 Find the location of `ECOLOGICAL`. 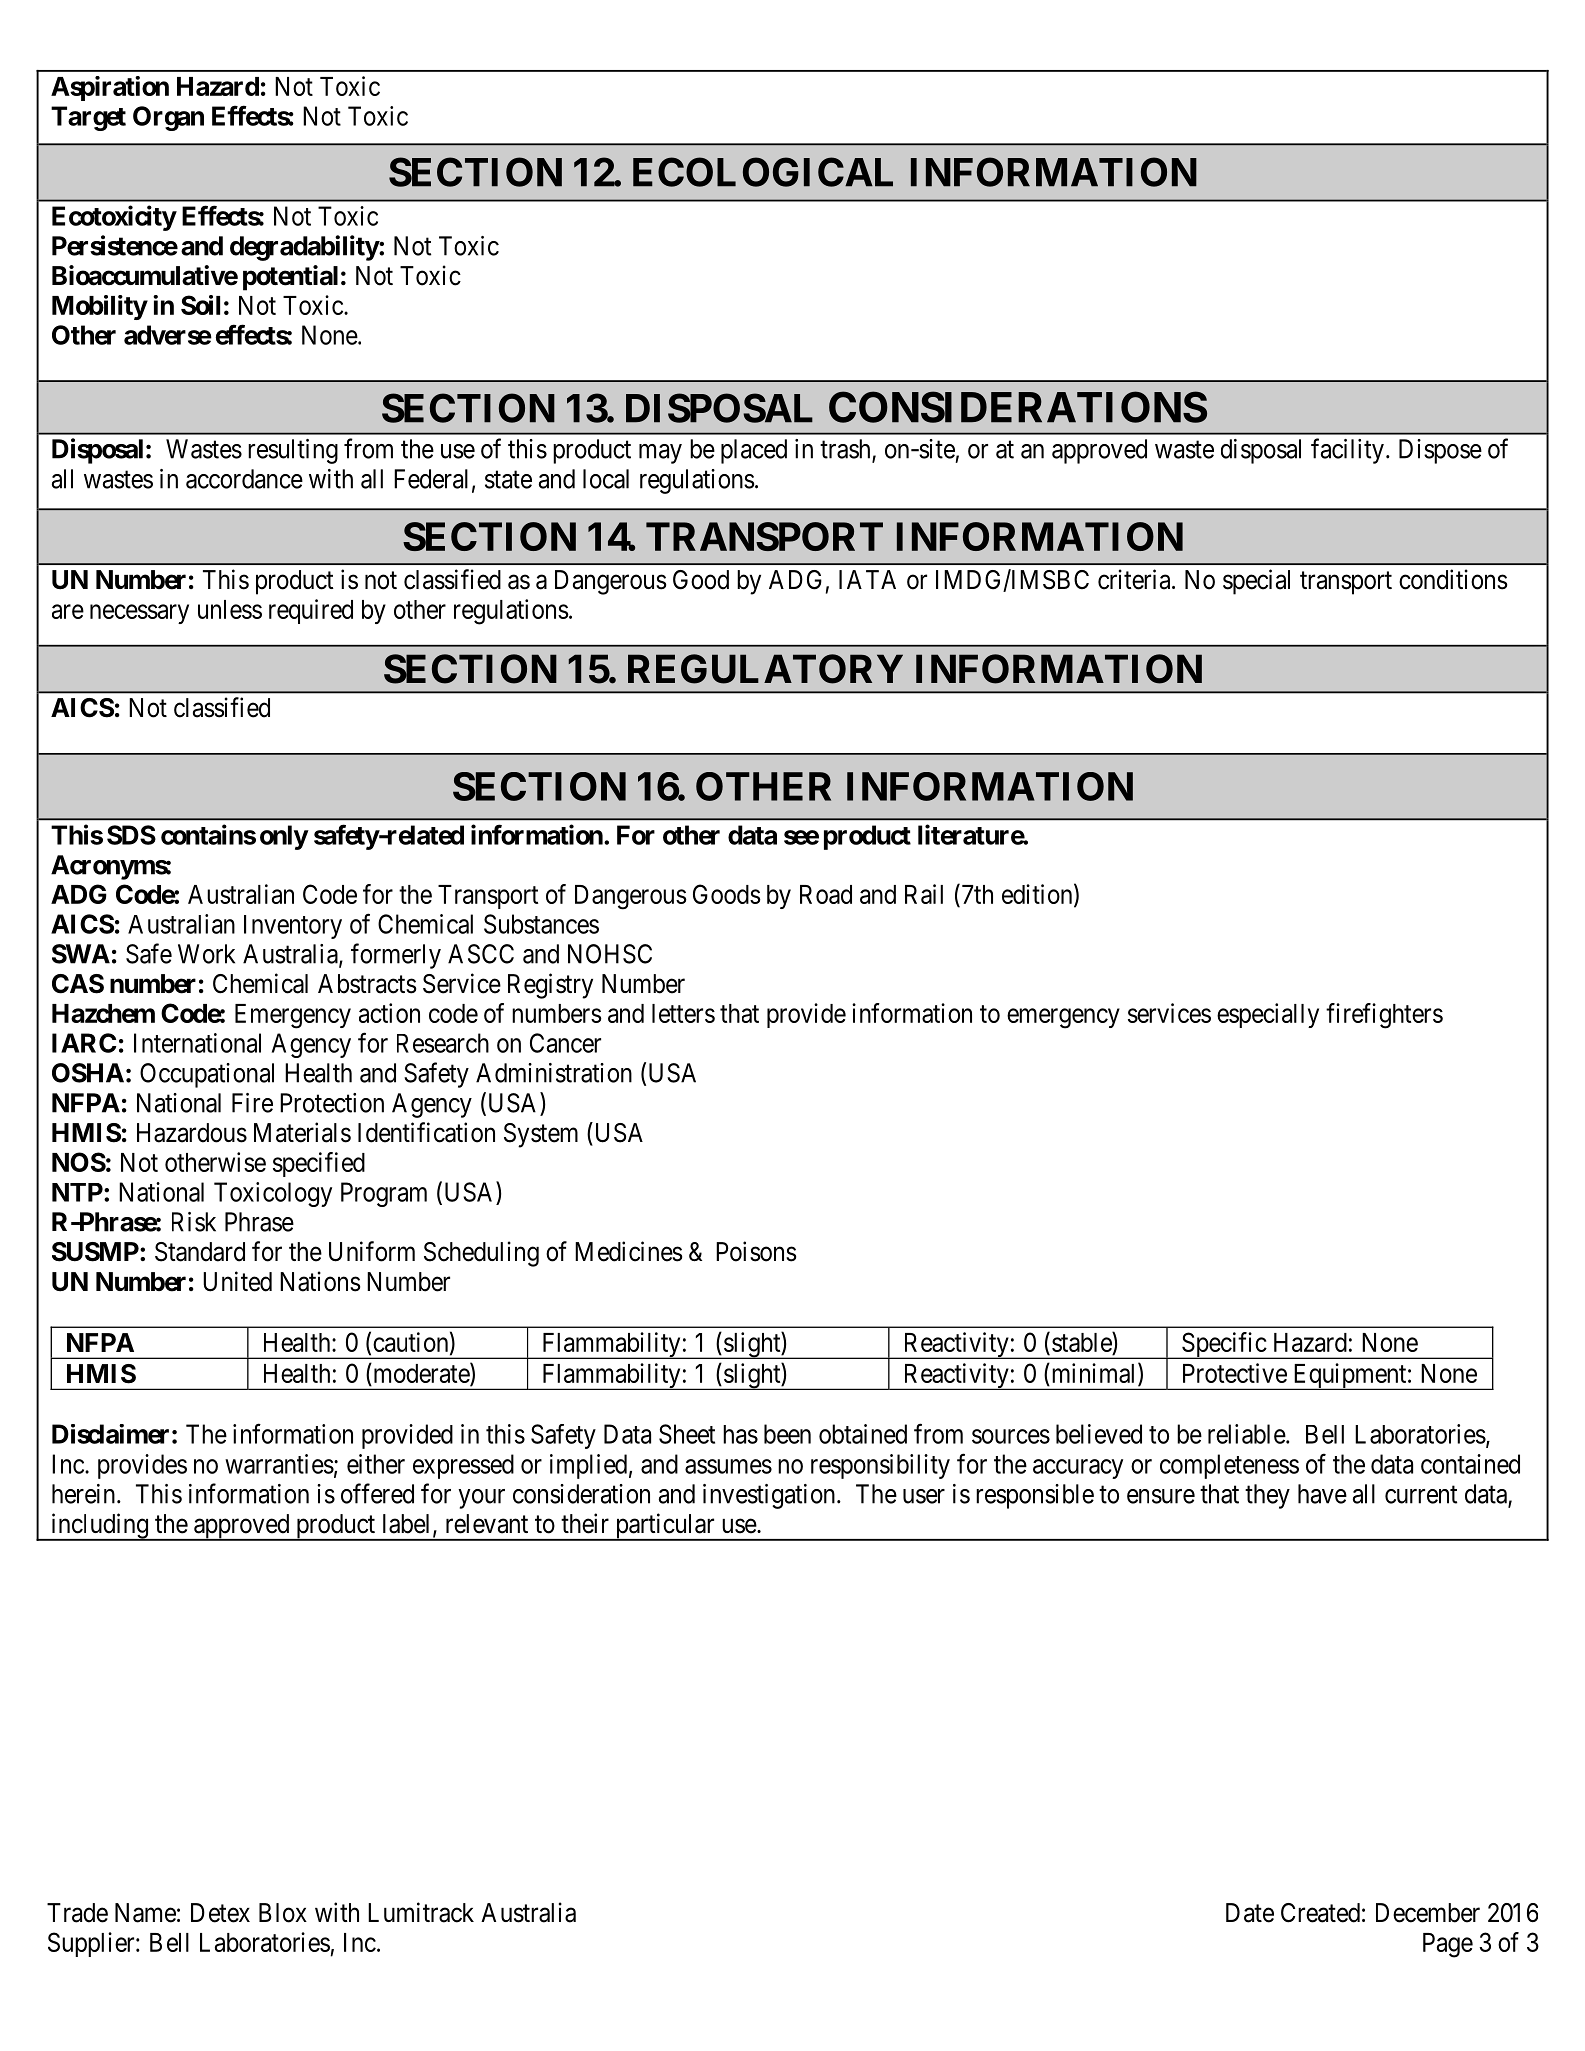

ECOLOGICAL is located at coordinates (763, 172).
